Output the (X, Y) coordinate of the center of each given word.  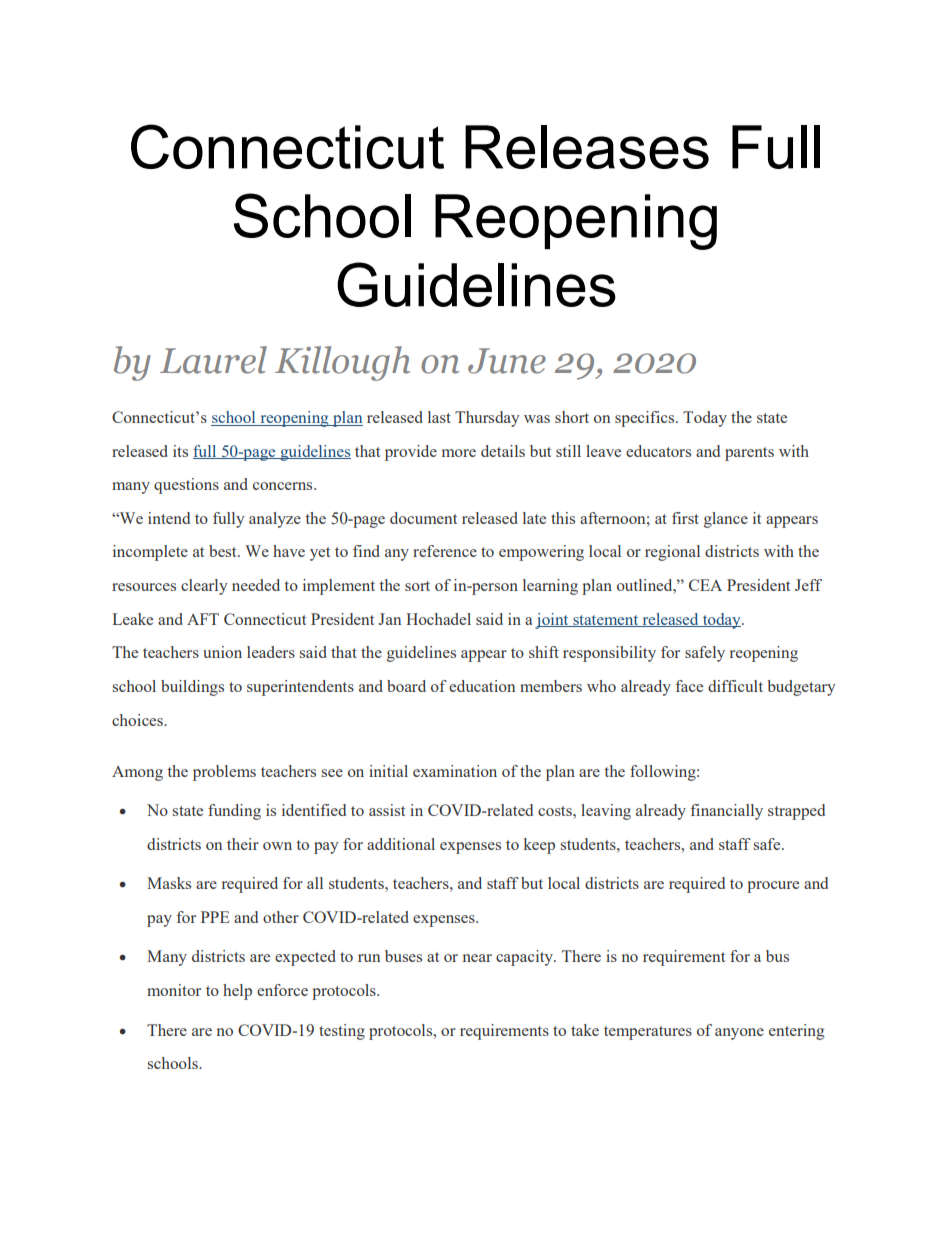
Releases (587, 147)
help (237, 992)
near (477, 958)
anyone (739, 1034)
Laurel (213, 360)
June (507, 361)
